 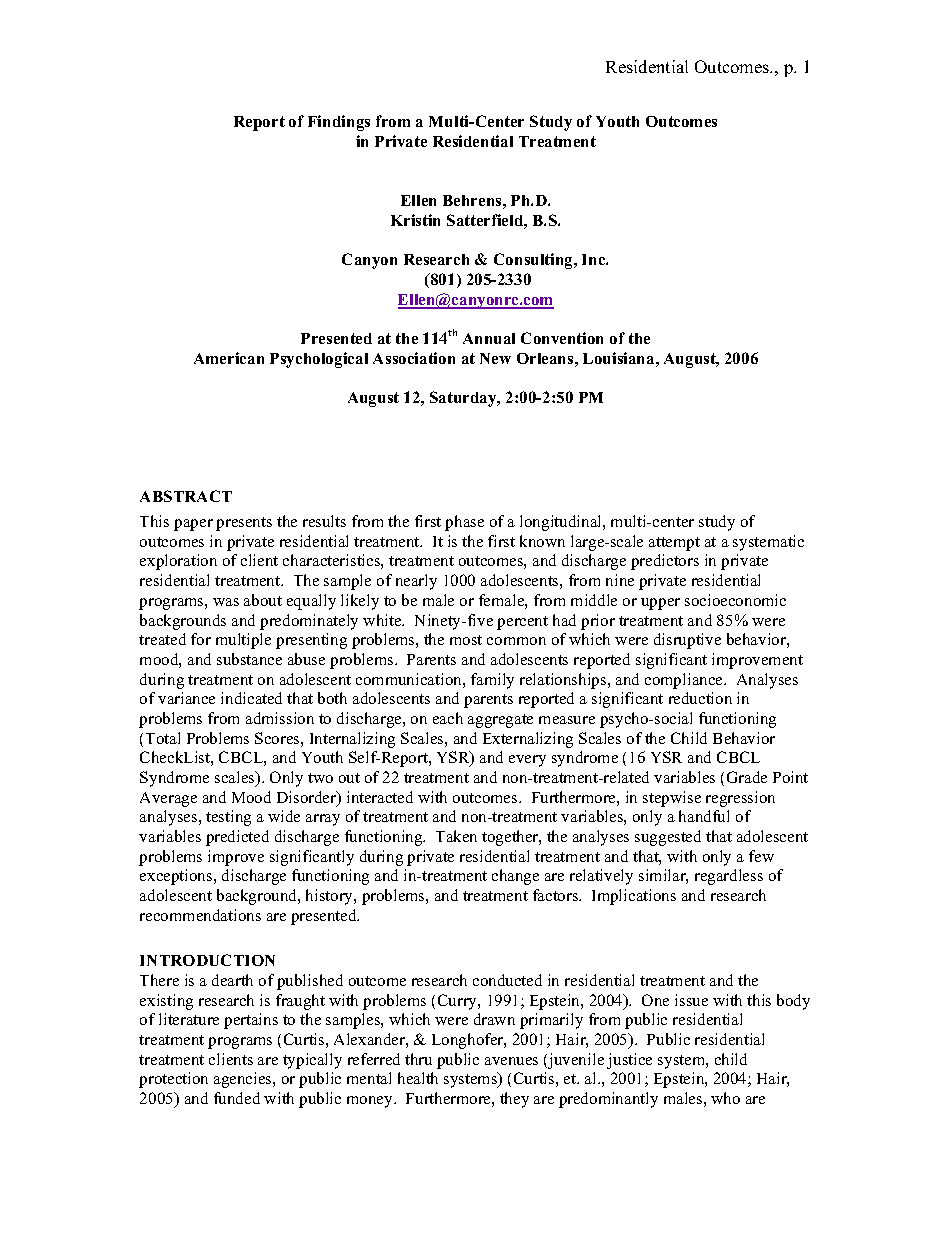 I want to click on Grade, so click(x=747, y=777).
